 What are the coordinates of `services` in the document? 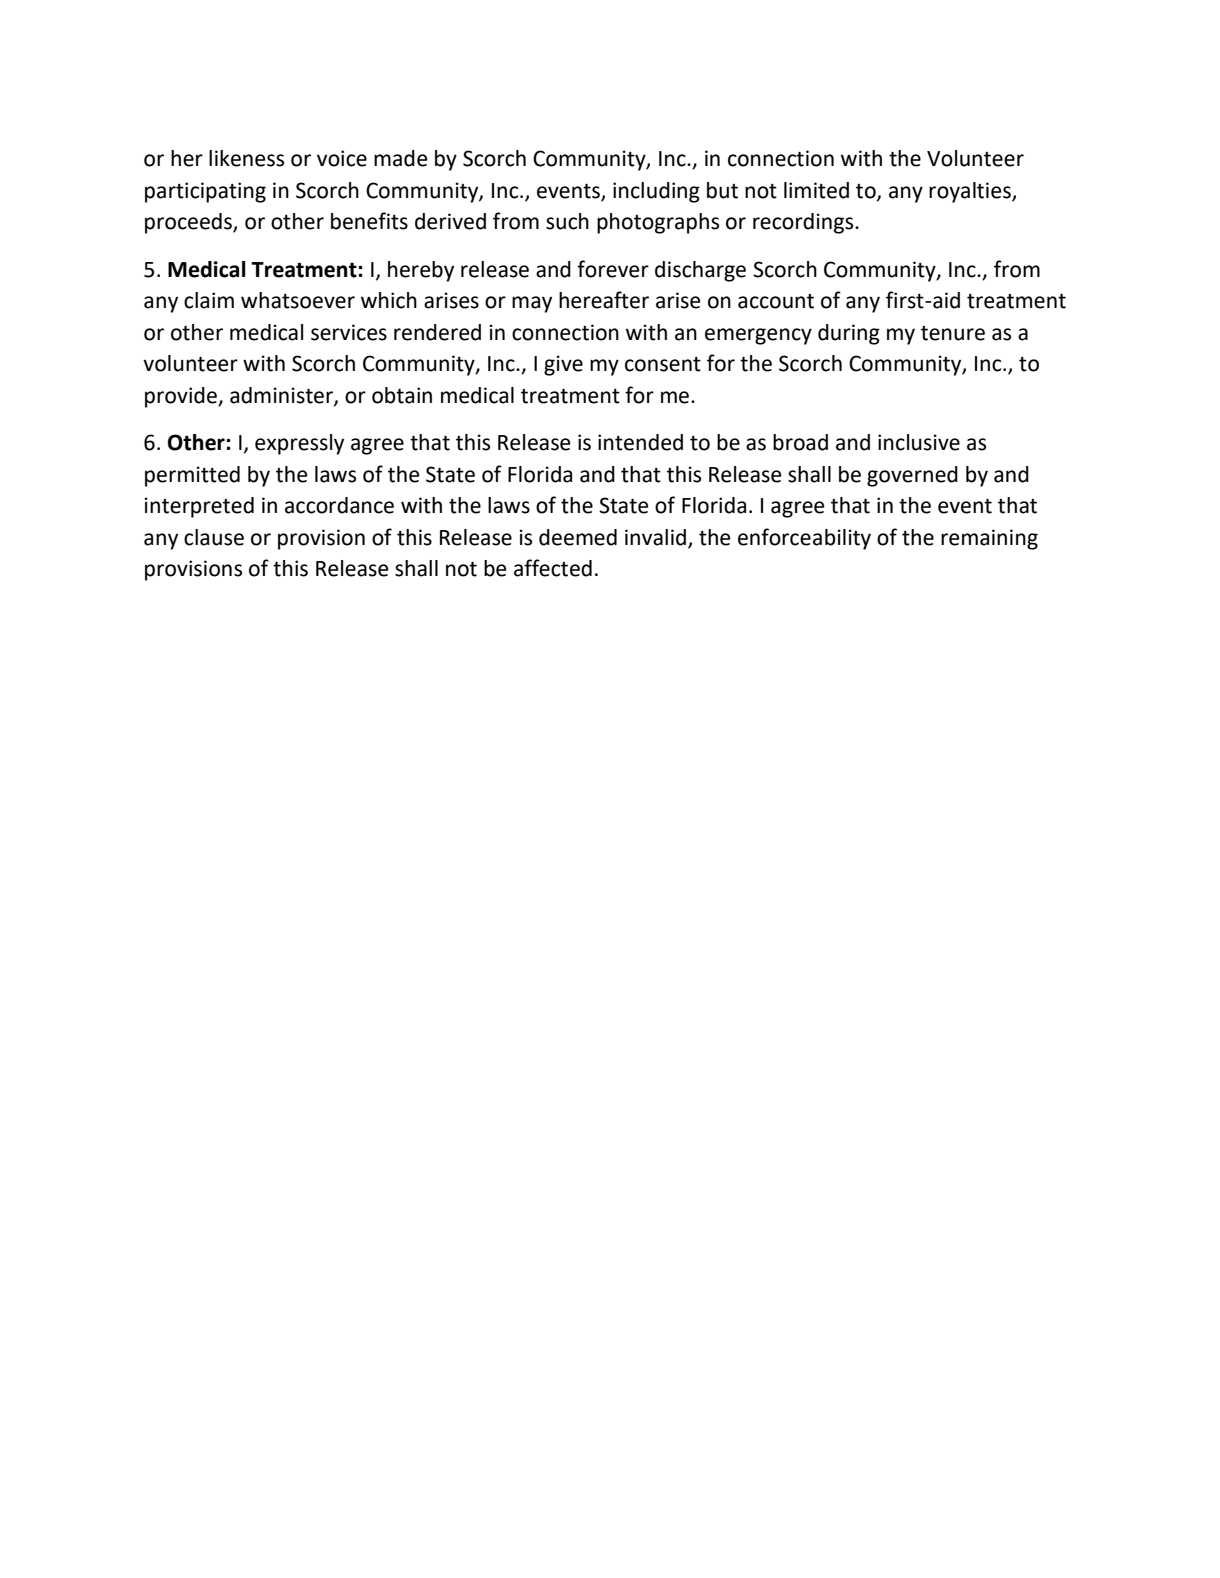 It's located at (349, 332).
